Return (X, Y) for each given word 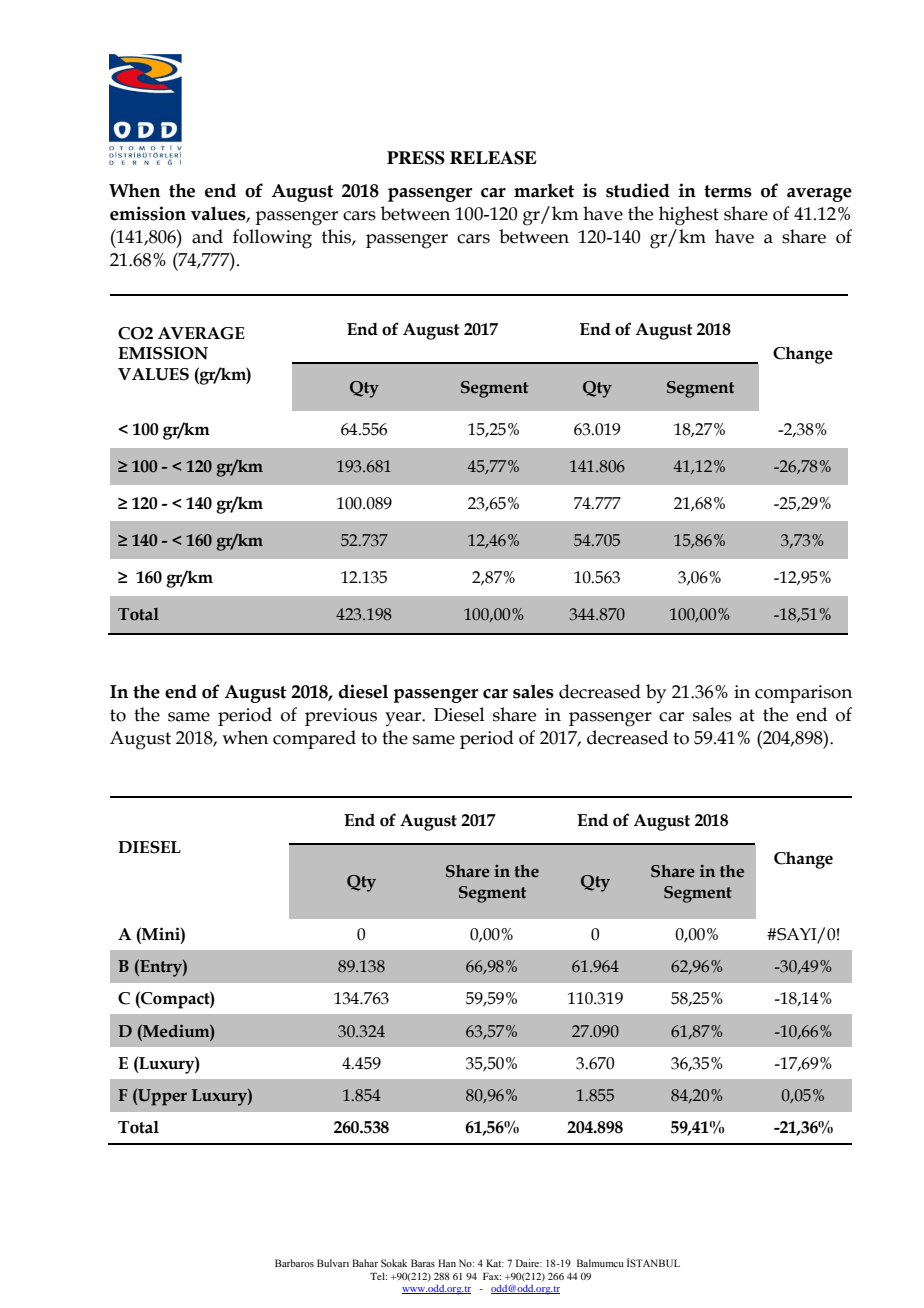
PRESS (416, 158)
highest (689, 216)
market (544, 191)
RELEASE (493, 158)
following (272, 239)
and (207, 236)
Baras (423, 1263)
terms (728, 191)
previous (341, 717)
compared (314, 739)
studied (638, 190)
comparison (803, 694)
